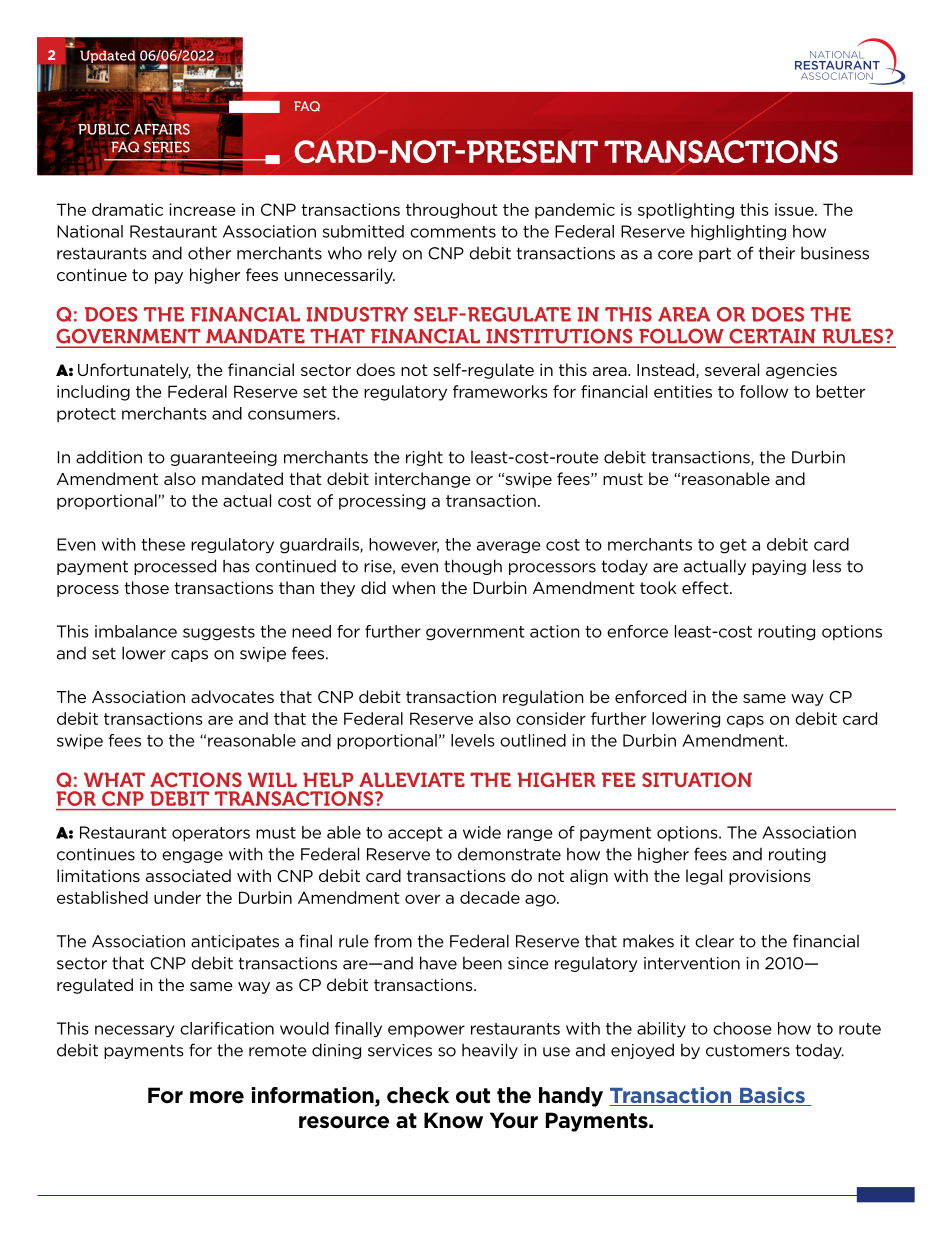  I want to click on when, so click(413, 587).
